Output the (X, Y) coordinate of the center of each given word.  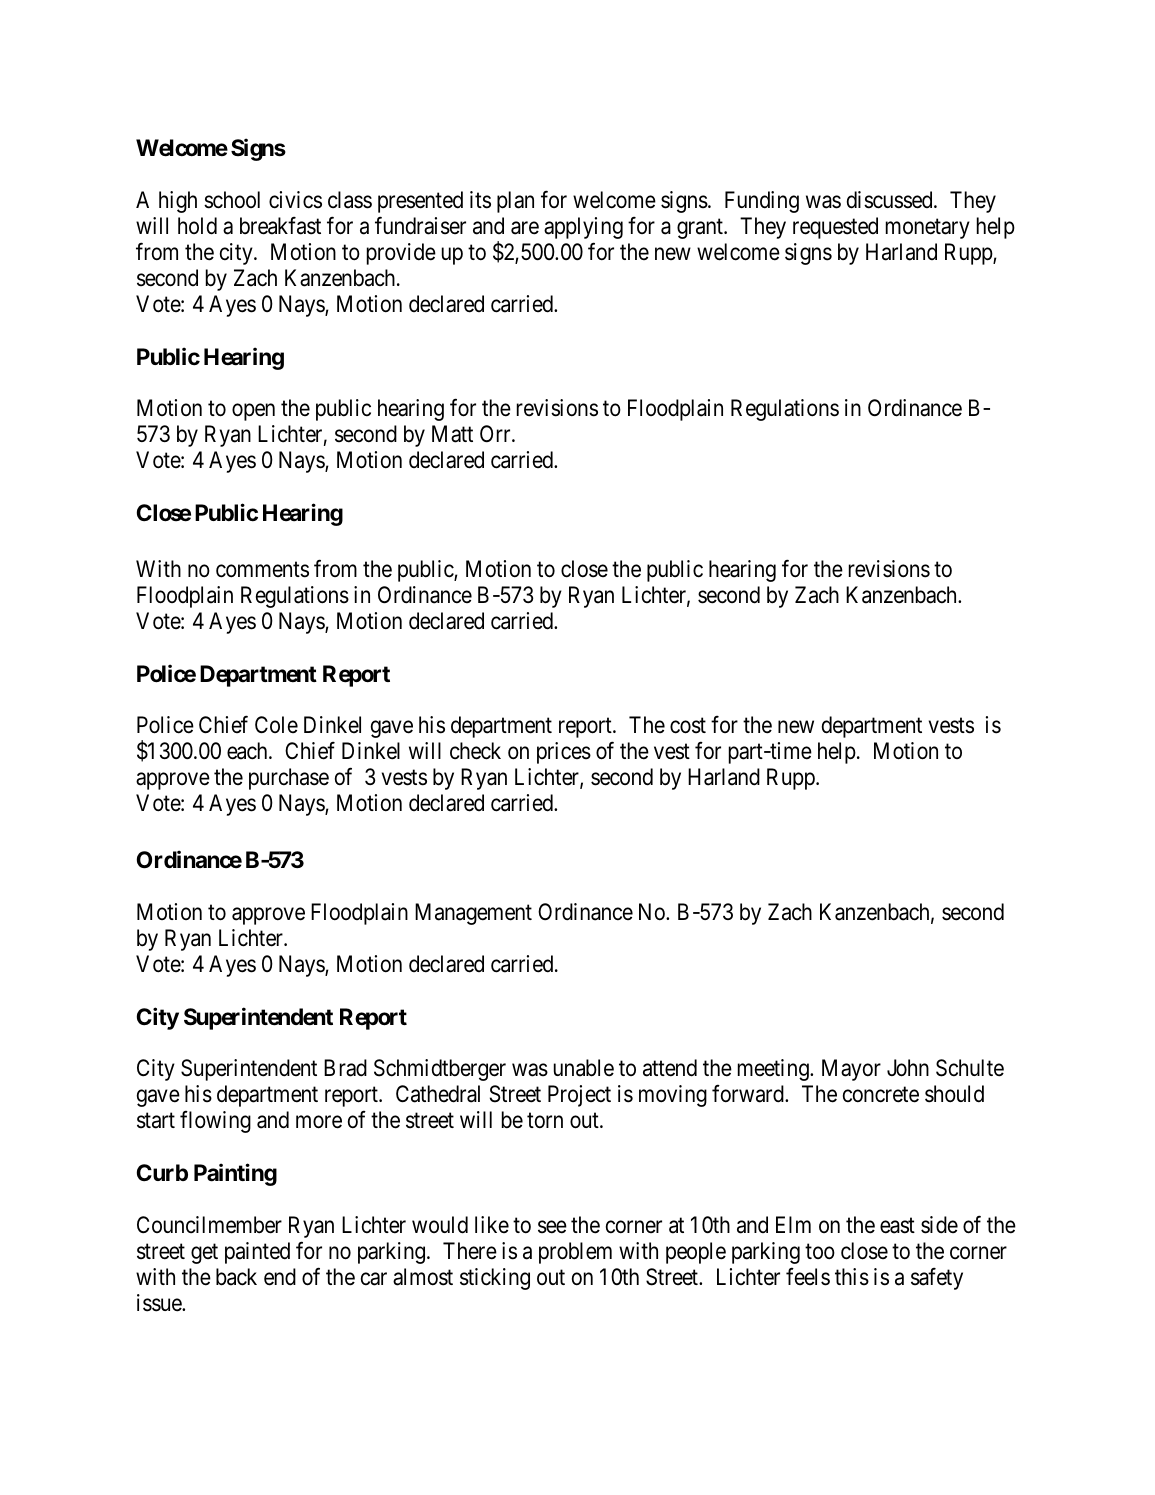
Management (473, 914)
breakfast (280, 226)
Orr (496, 433)
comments (262, 570)
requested (835, 228)
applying (583, 228)
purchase (289, 779)
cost (688, 726)
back (236, 1277)
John (908, 1068)
